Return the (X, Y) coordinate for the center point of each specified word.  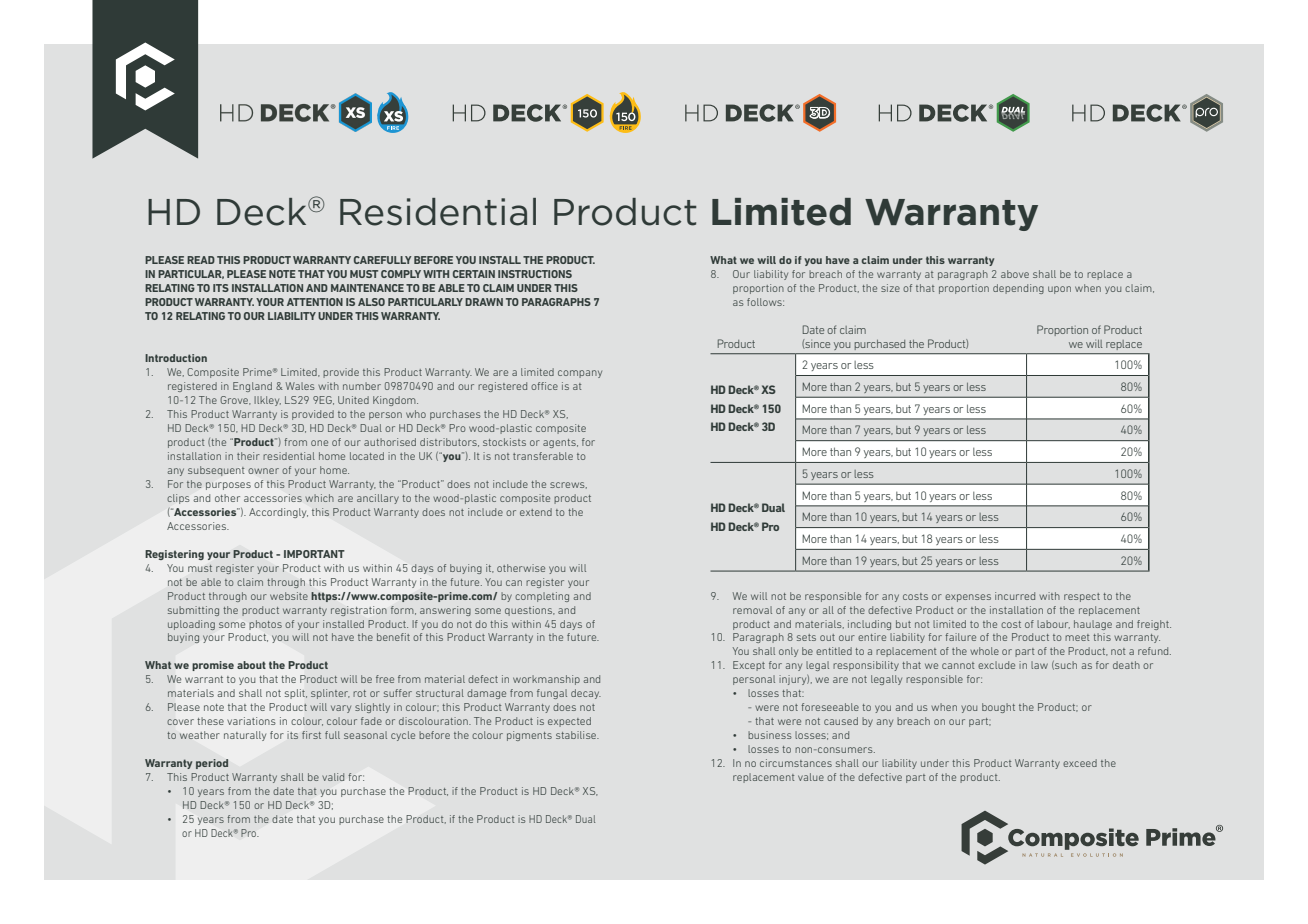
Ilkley (267, 401)
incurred (1015, 596)
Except (749, 666)
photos (265, 625)
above (1015, 274)
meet (1077, 637)
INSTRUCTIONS (535, 274)
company (580, 374)
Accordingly (278, 513)
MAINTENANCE (367, 288)
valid (333, 777)
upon (1059, 290)
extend (536, 512)
